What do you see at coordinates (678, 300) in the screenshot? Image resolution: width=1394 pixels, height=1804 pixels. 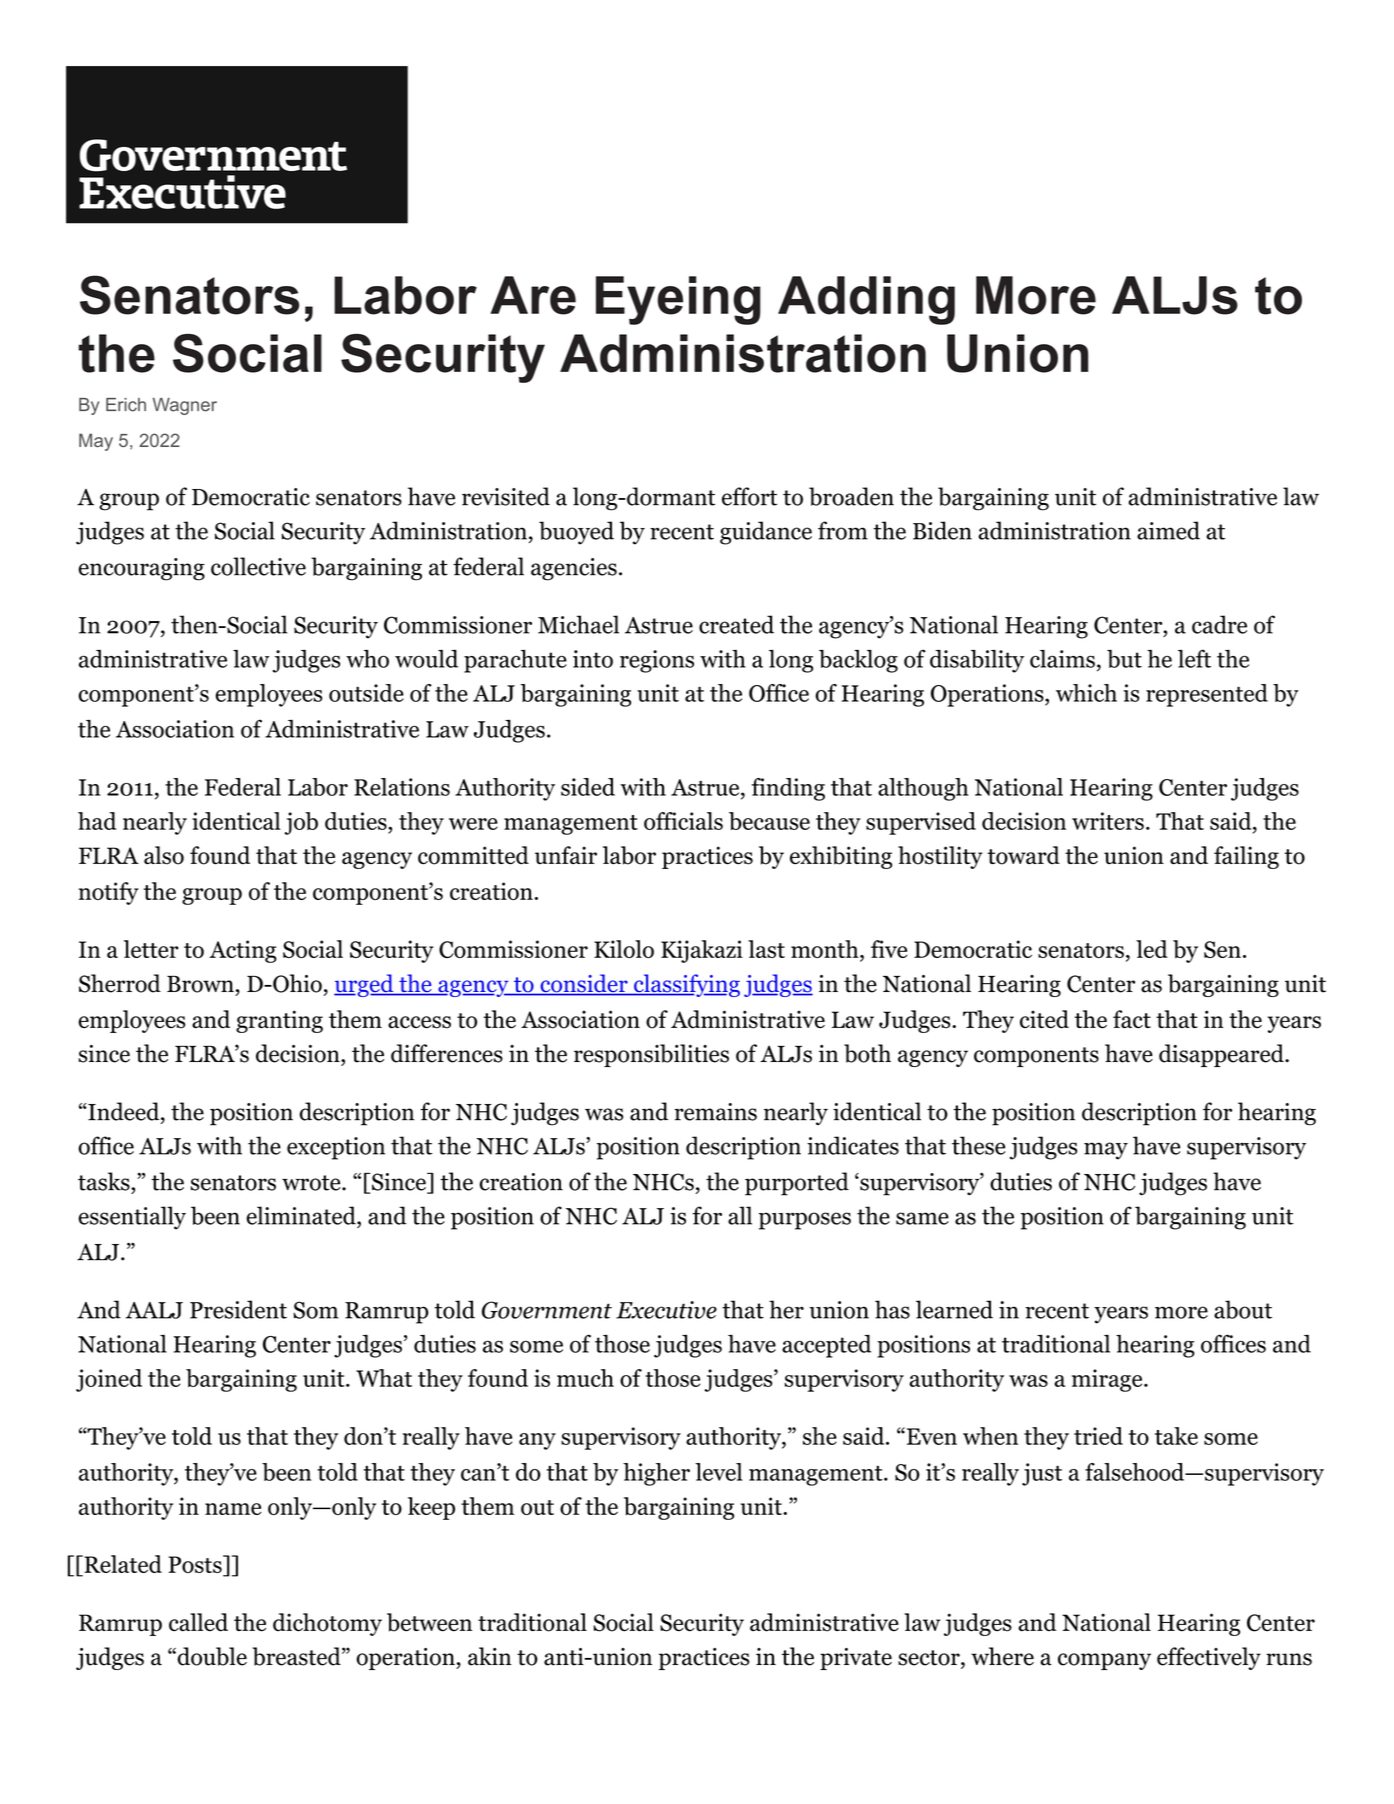 I see `Eyeing` at bounding box center [678, 300].
